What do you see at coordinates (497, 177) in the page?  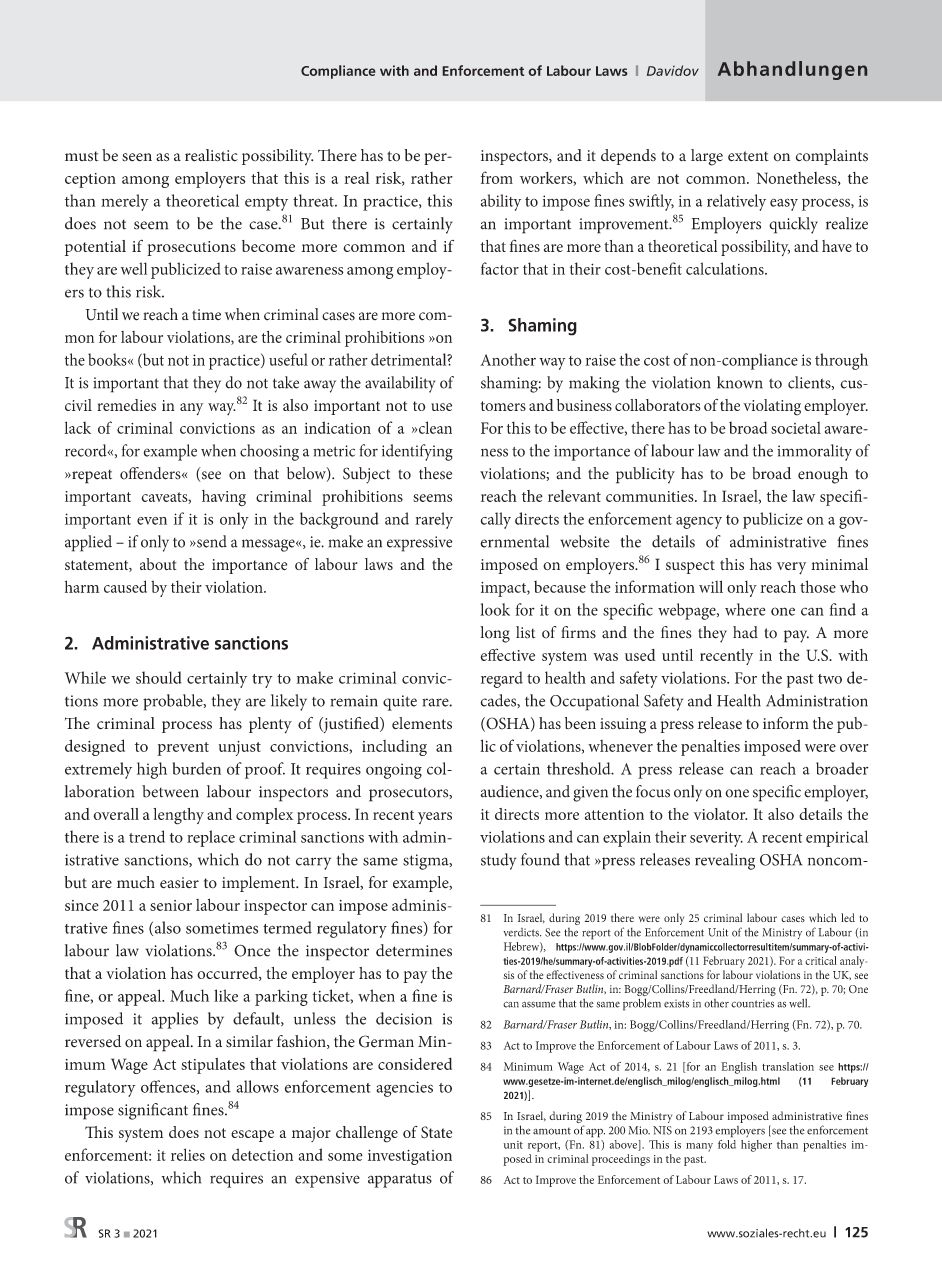 I see `from` at bounding box center [497, 177].
